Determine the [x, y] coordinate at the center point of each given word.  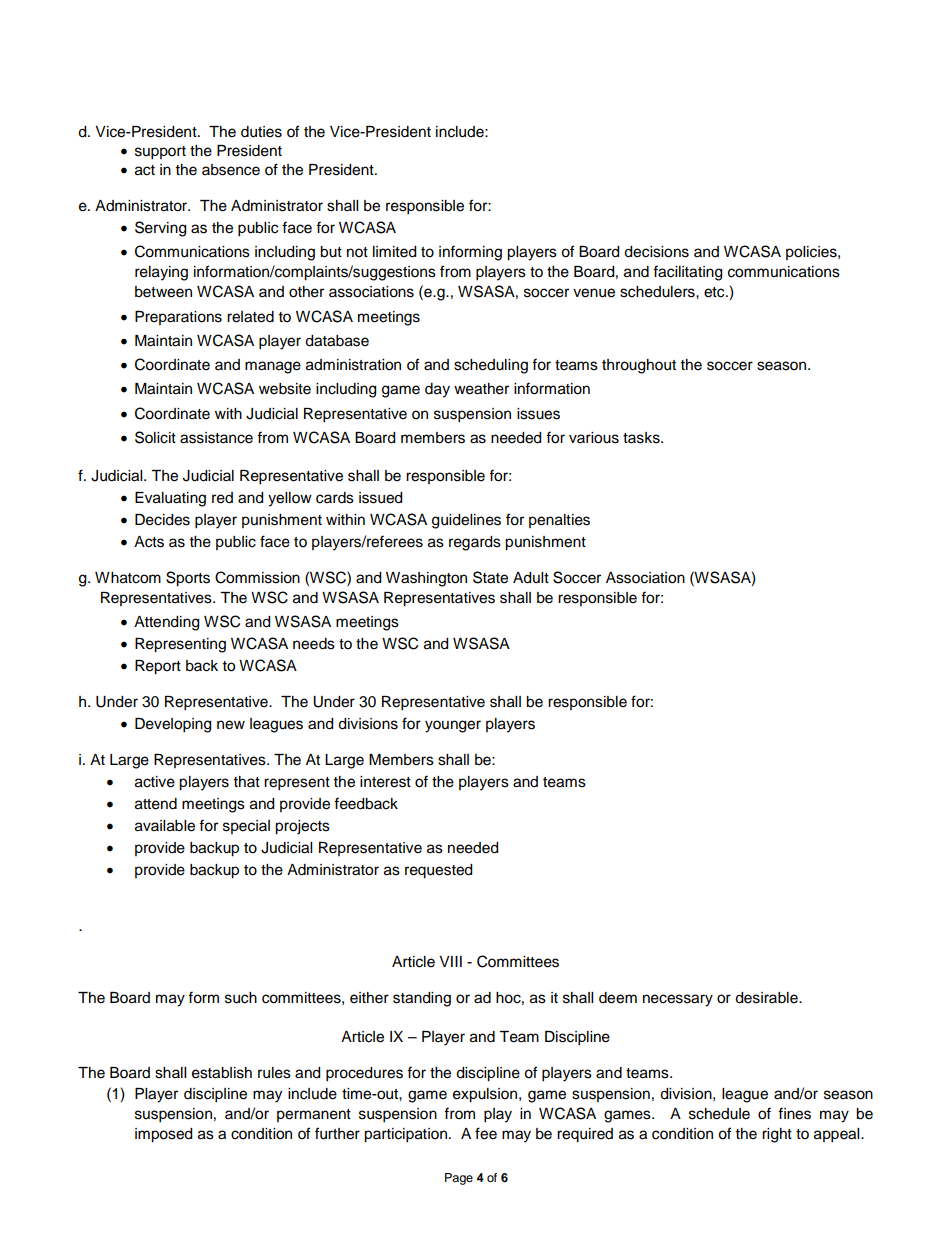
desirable [767, 998]
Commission [257, 577]
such [241, 998]
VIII [450, 961]
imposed [163, 1135]
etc [715, 292]
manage [273, 367]
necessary [678, 1000]
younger [453, 726]
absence [231, 170]
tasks [642, 438]
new [231, 725]
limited [394, 252]
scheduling [491, 366]
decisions [656, 252]
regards [475, 543]
